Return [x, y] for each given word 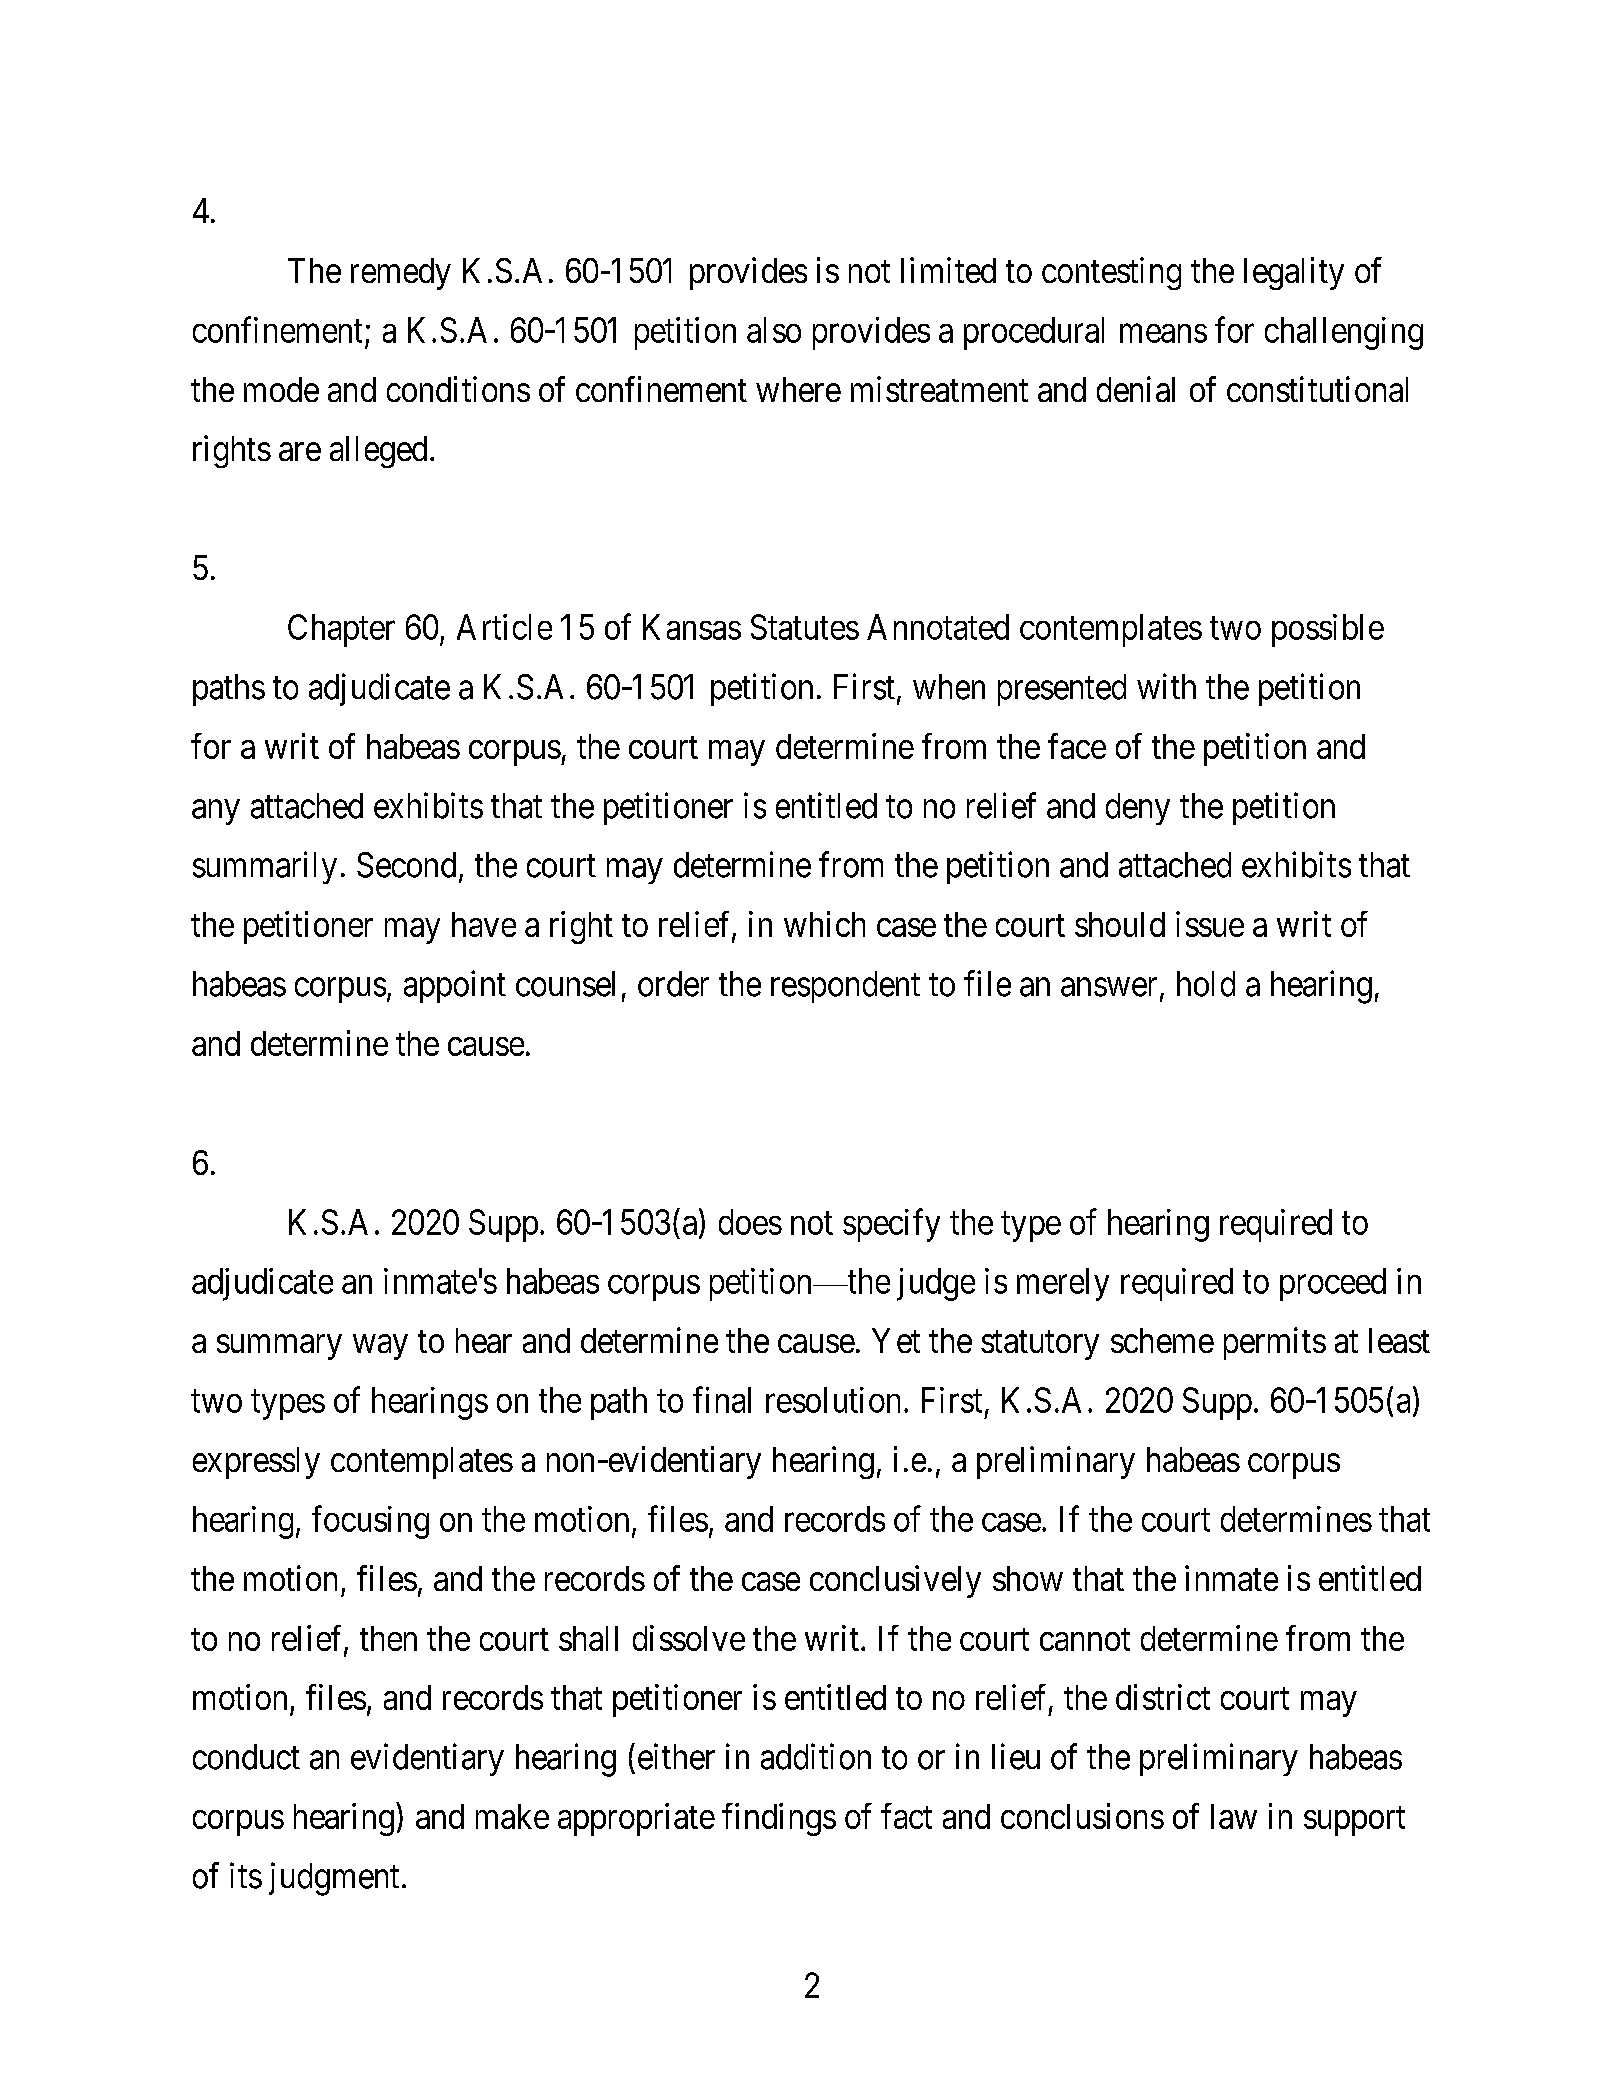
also [774, 330]
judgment [334, 1879]
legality [1294, 273]
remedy [401, 274]
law [1234, 1816]
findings [779, 1819]
